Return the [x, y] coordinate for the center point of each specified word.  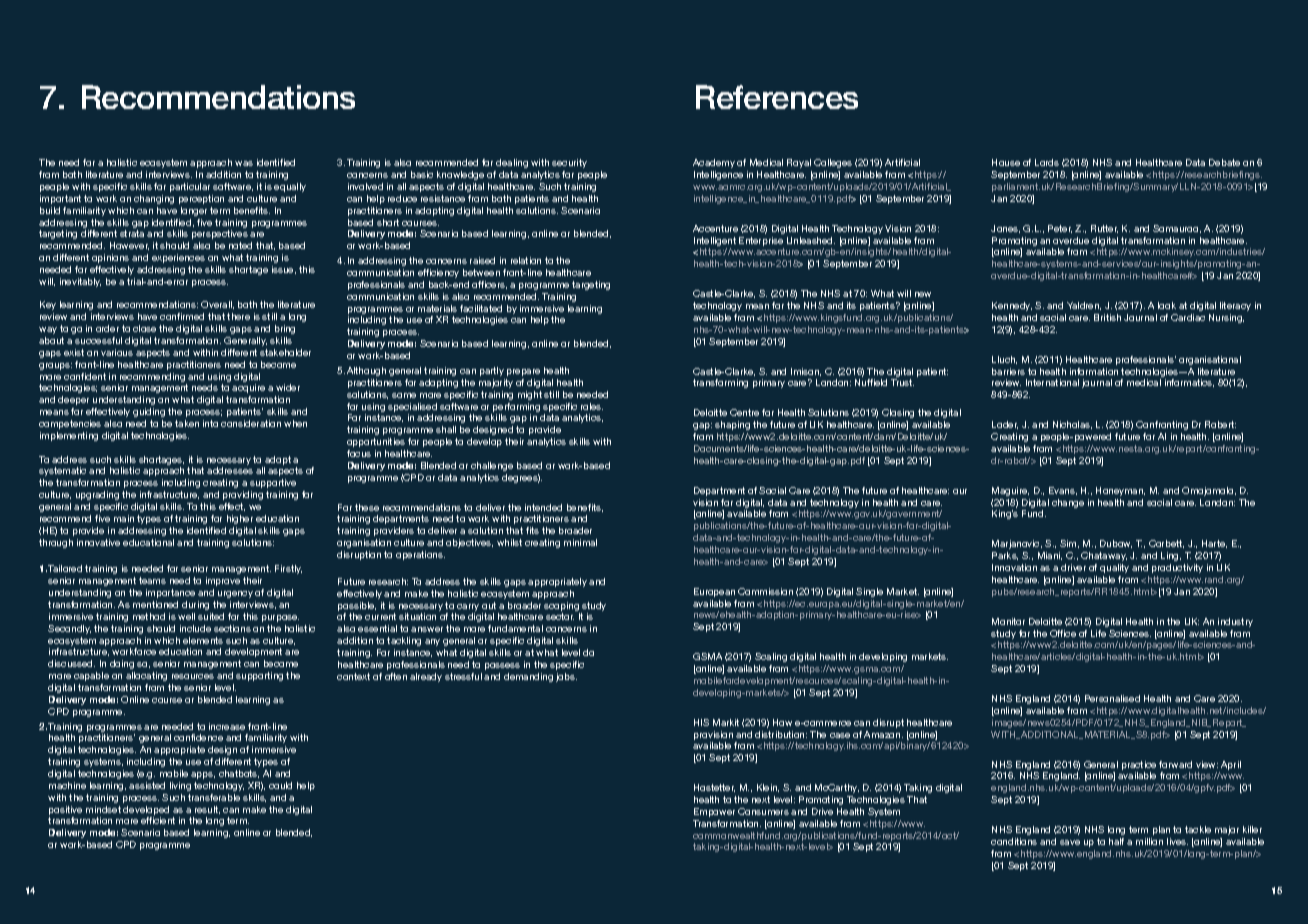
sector [560, 616]
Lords [1047, 162]
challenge [492, 466]
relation [526, 260]
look [1167, 305]
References [777, 97]
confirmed [182, 316]
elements [203, 640]
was [244, 163]
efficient [158, 820]
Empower [714, 812]
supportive [273, 483]
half [1116, 841]
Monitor [1008, 621]
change [1068, 503]
